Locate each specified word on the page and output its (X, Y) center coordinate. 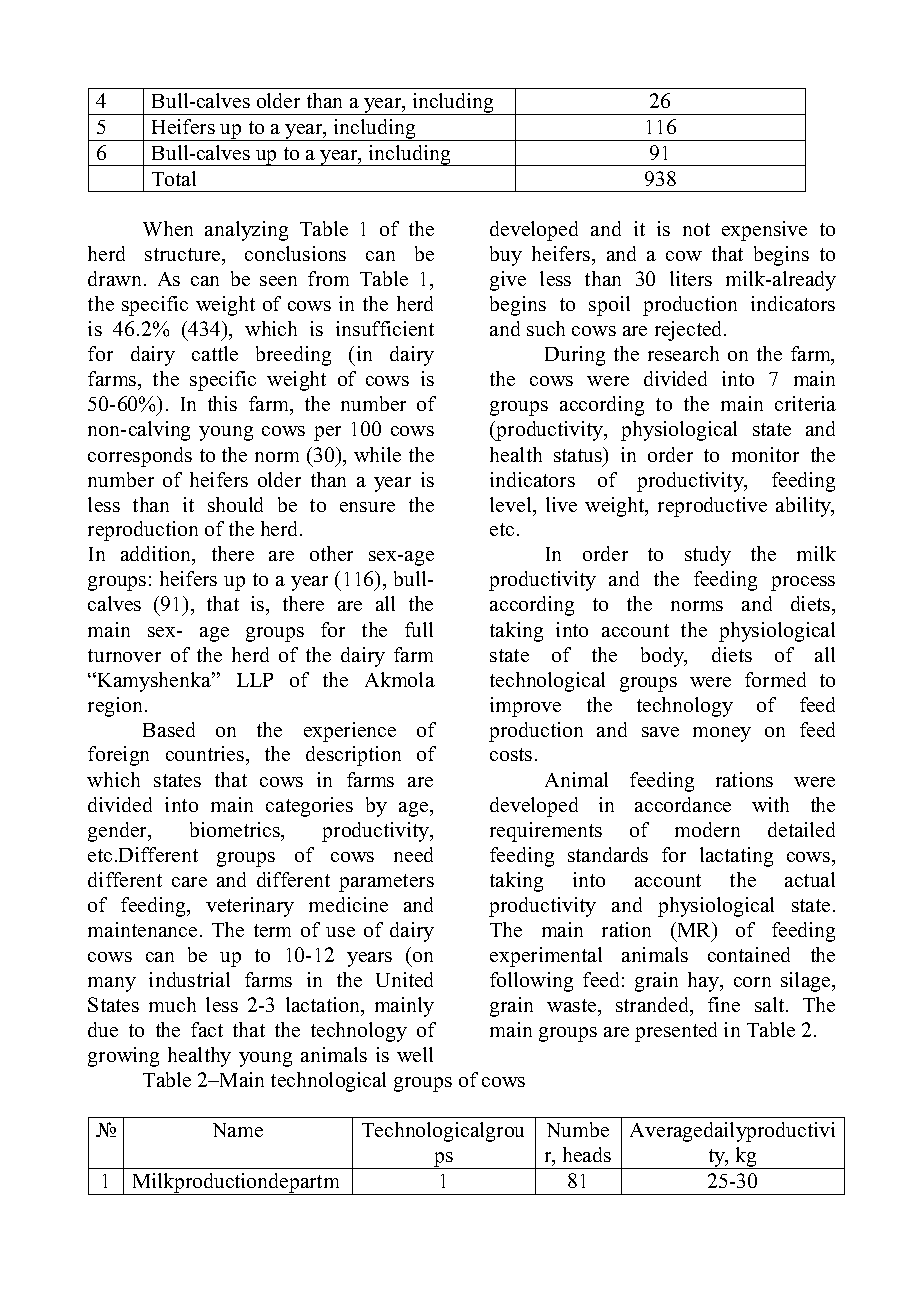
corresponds (140, 457)
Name (238, 1130)
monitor (765, 454)
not (696, 229)
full (419, 629)
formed (775, 679)
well (415, 1054)
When (168, 228)
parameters (386, 883)
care (189, 882)
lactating (736, 857)
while (377, 454)
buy (506, 256)
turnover (124, 655)
